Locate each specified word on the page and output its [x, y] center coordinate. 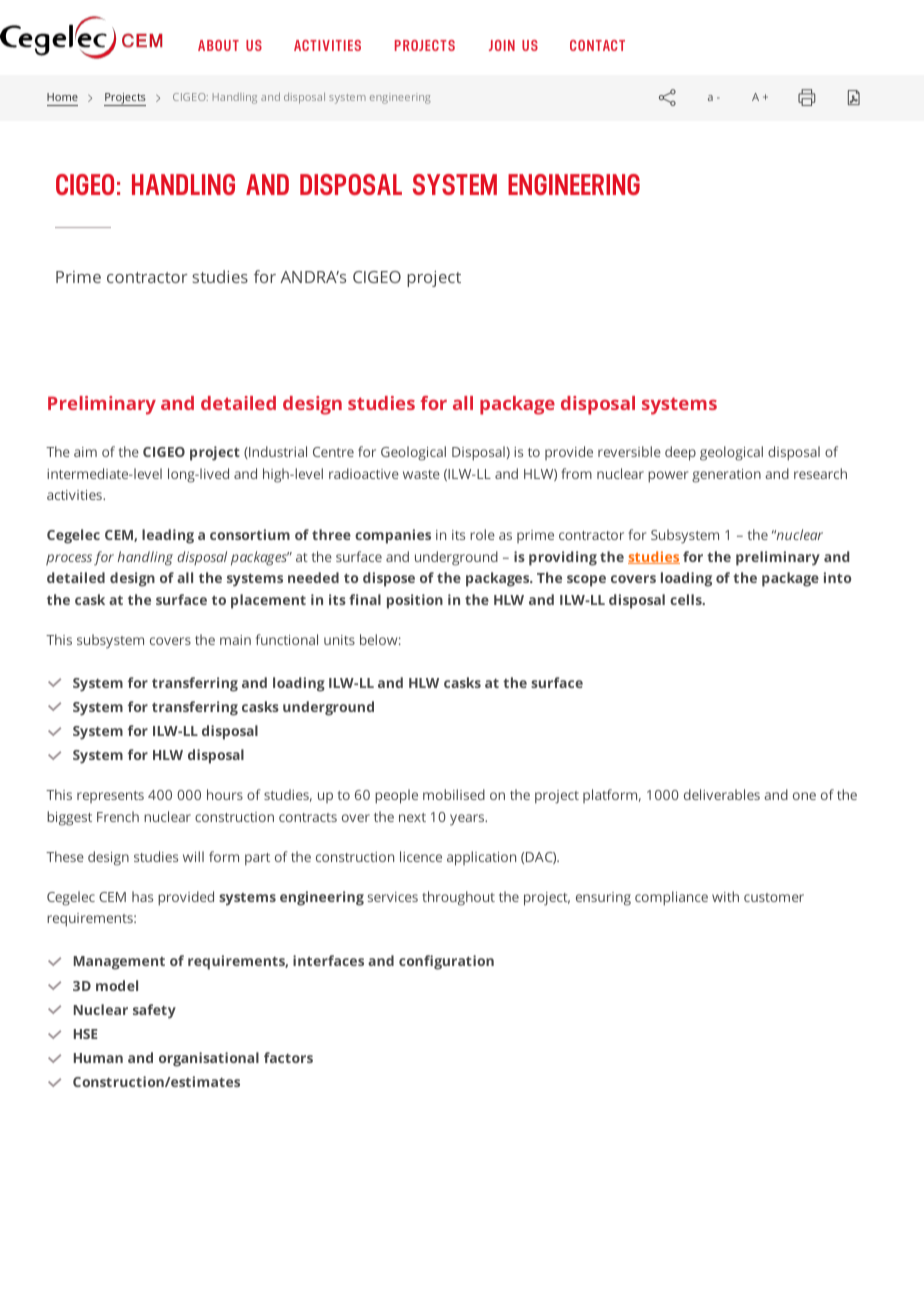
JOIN [502, 45]
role [482, 534]
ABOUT [218, 45]
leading [168, 536]
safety [154, 1011]
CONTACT [597, 45]
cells [687, 599]
